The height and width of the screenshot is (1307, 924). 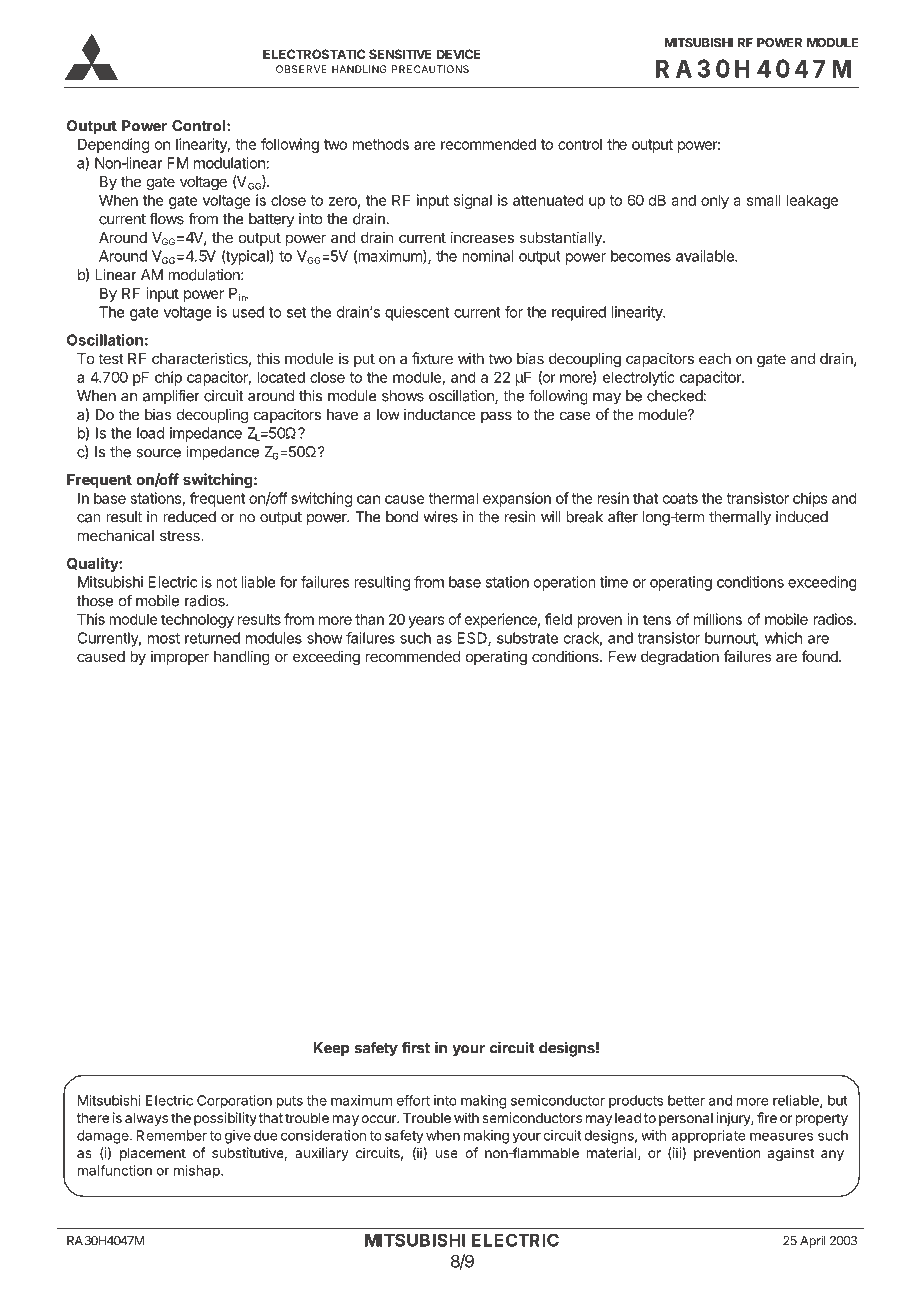 I want to click on which, so click(x=783, y=638).
